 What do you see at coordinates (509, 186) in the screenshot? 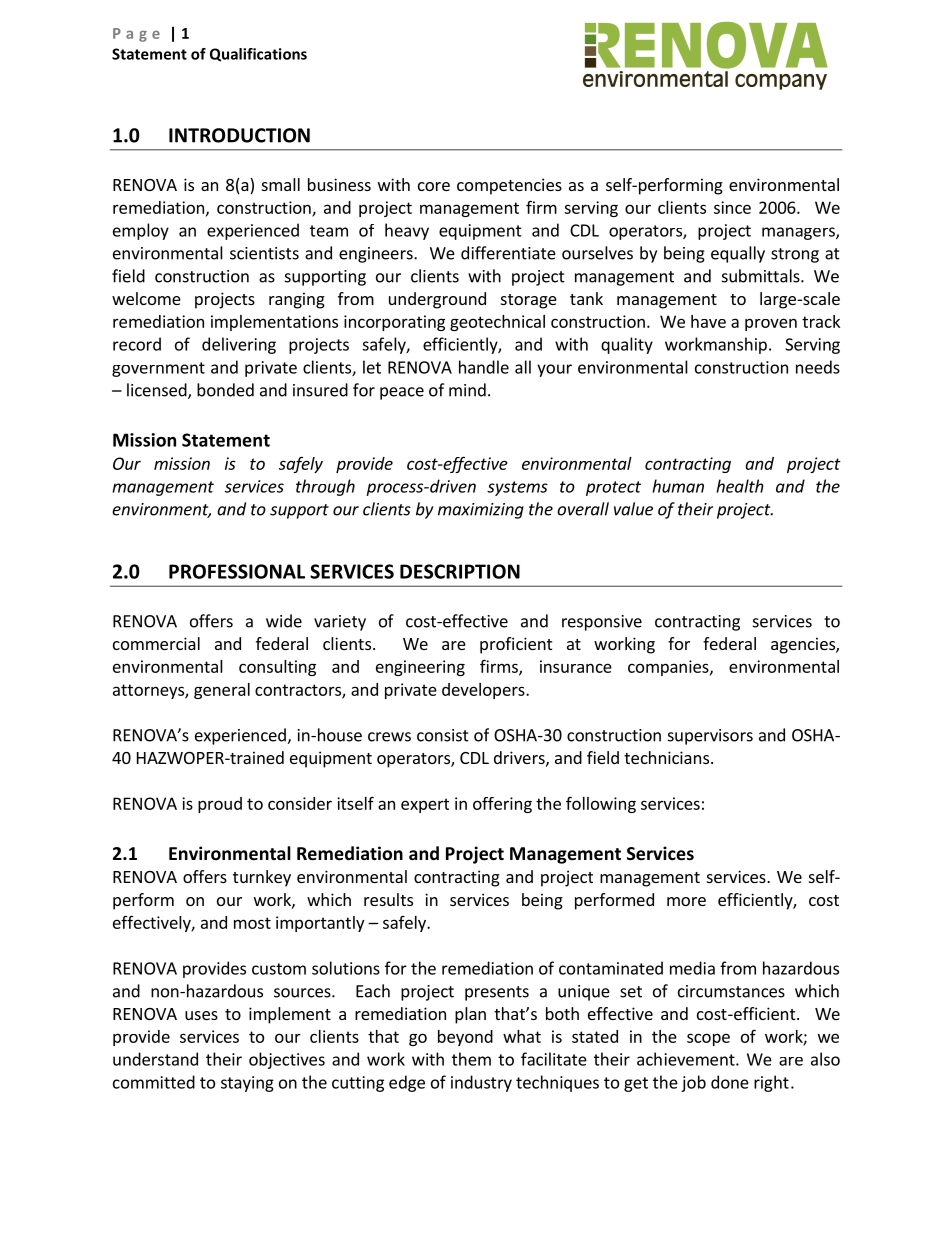
I see `competencies` at bounding box center [509, 186].
